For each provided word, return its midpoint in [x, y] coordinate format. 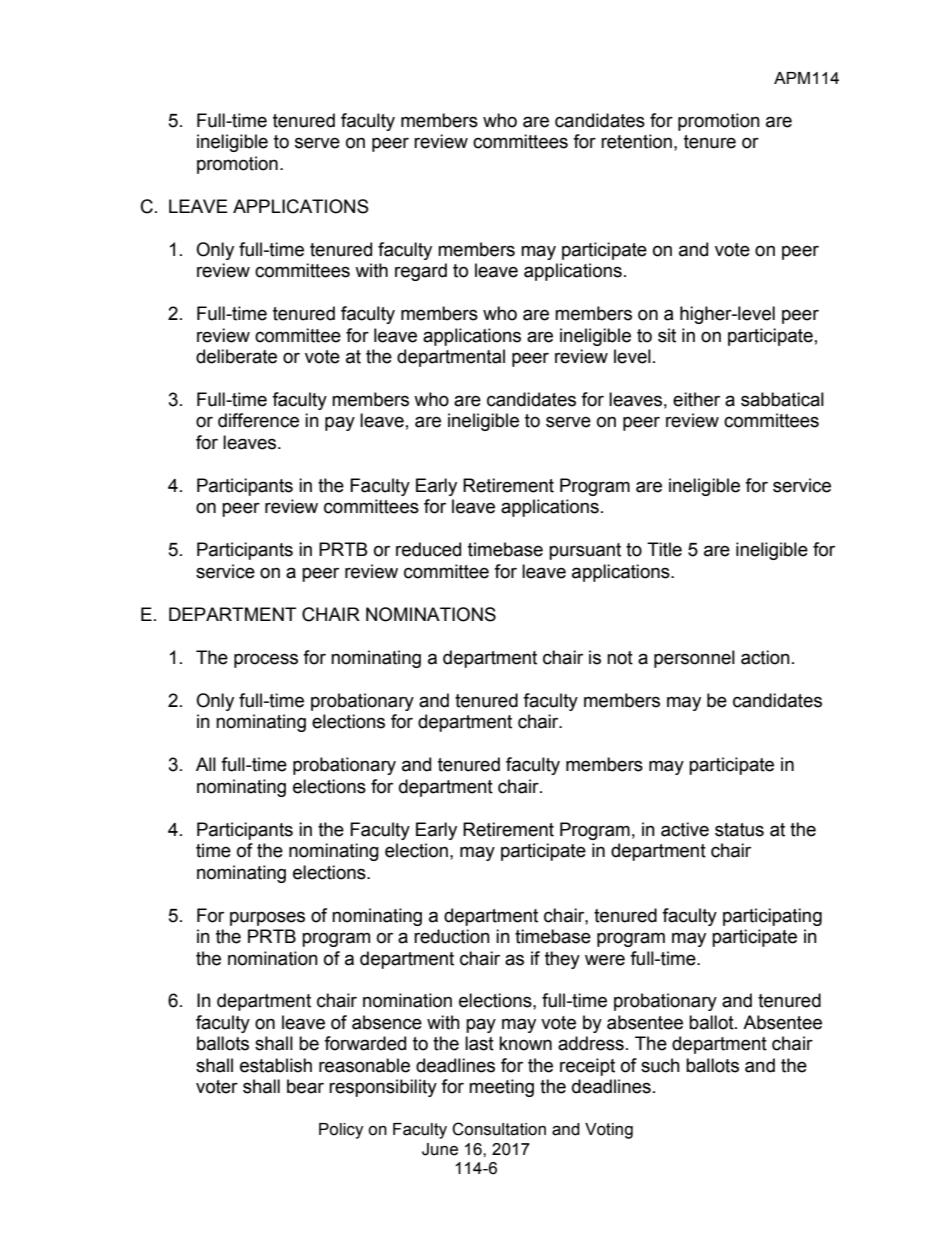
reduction [452, 936]
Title [664, 549]
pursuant [585, 551]
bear [305, 1086]
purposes [267, 918]
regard [421, 272]
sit [667, 335]
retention [636, 141]
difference [258, 420]
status [739, 830]
